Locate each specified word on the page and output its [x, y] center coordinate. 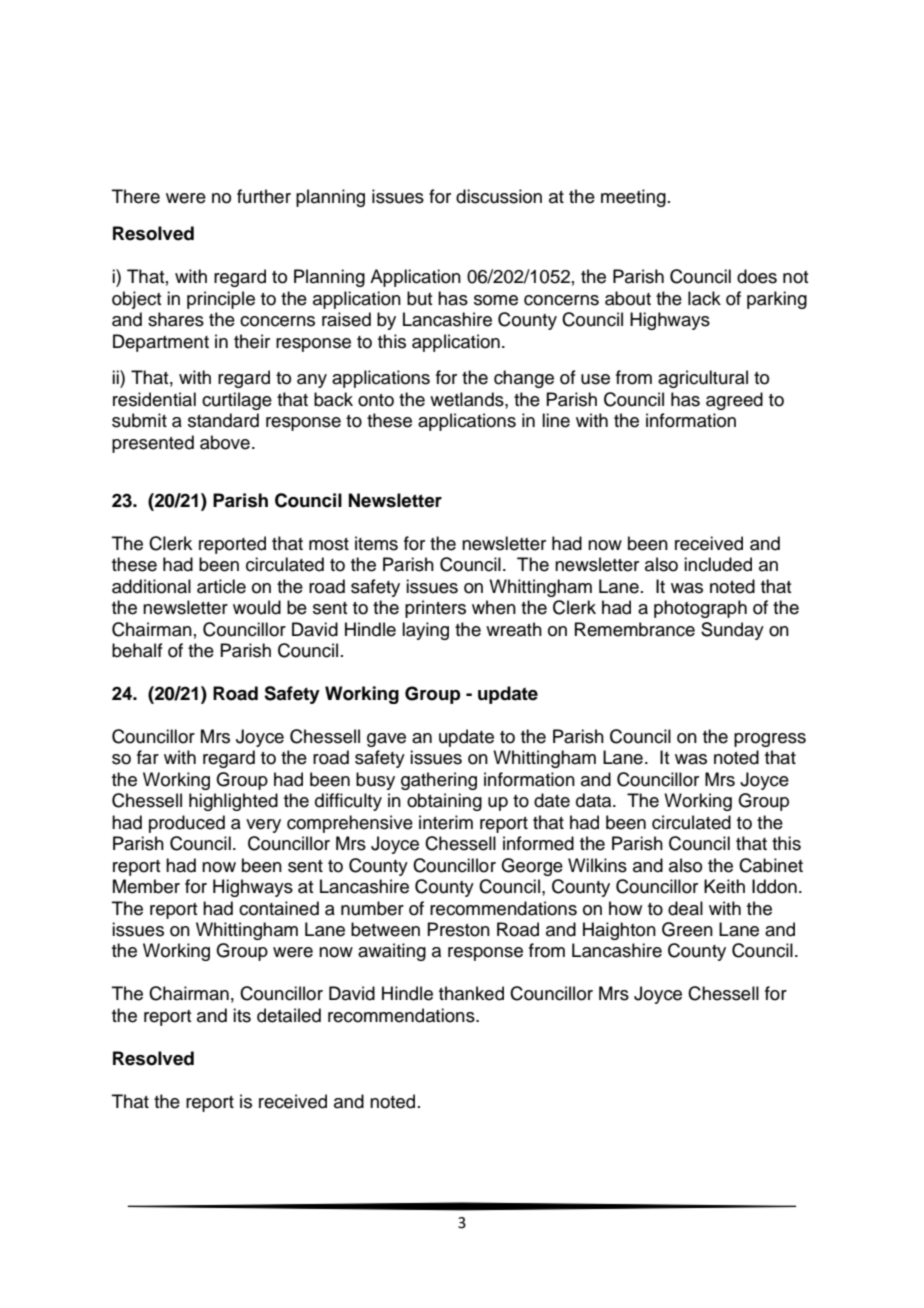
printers [435, 609]
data [595, 800]
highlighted [233, 802]
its [242, 1015]
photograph [700, 609]
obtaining [444, 802]
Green [687, 929]
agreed [734, 401]
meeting [633, 198]
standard [223, 420]
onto [376, 400]
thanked [471, 993]
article [221, 586]
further [264, 196]
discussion [499, 196]
